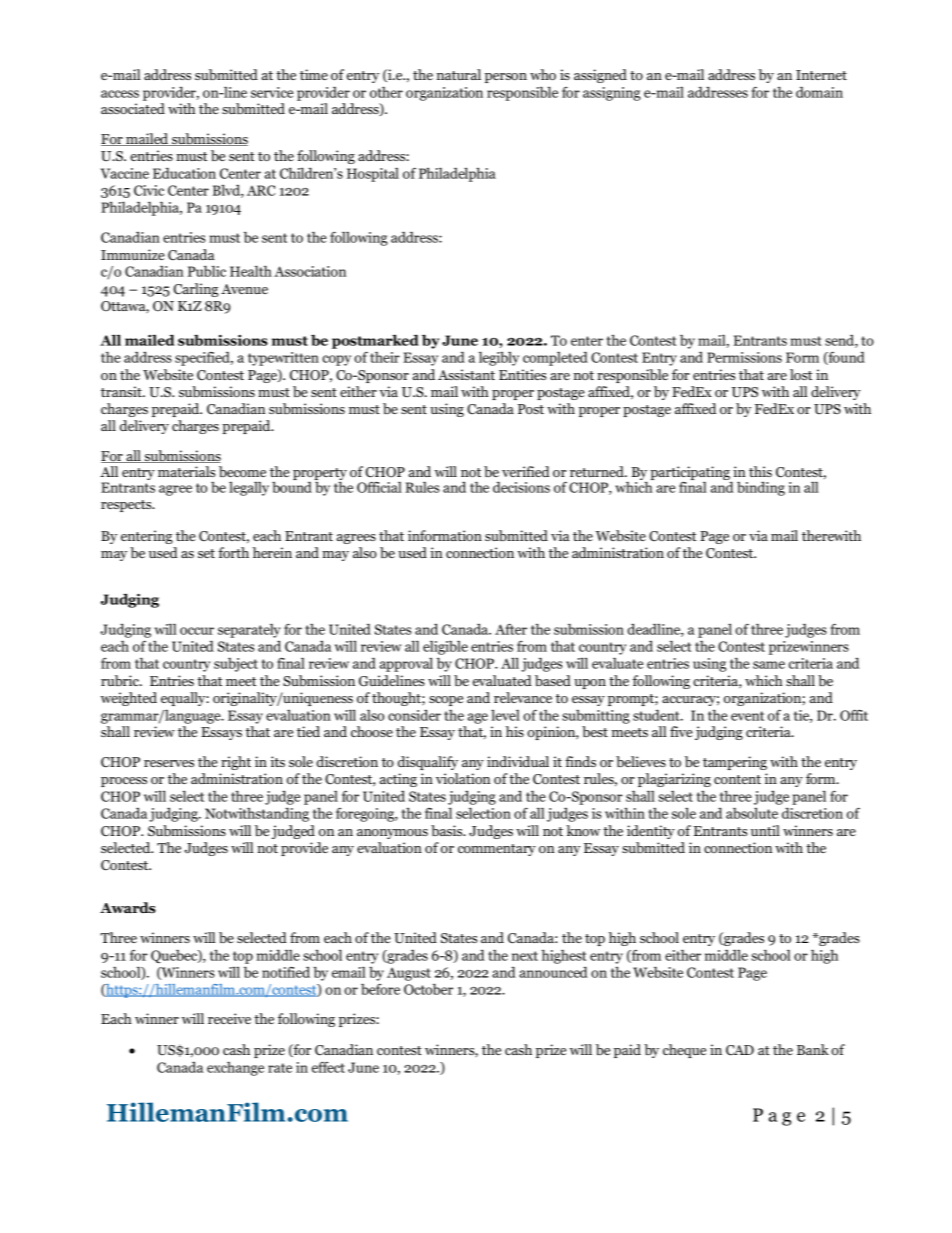 This page has height=1233, width=952. What do you see at coordinates (463, 778) in the page?
I see `violation` at bounding box center [463, 778].
